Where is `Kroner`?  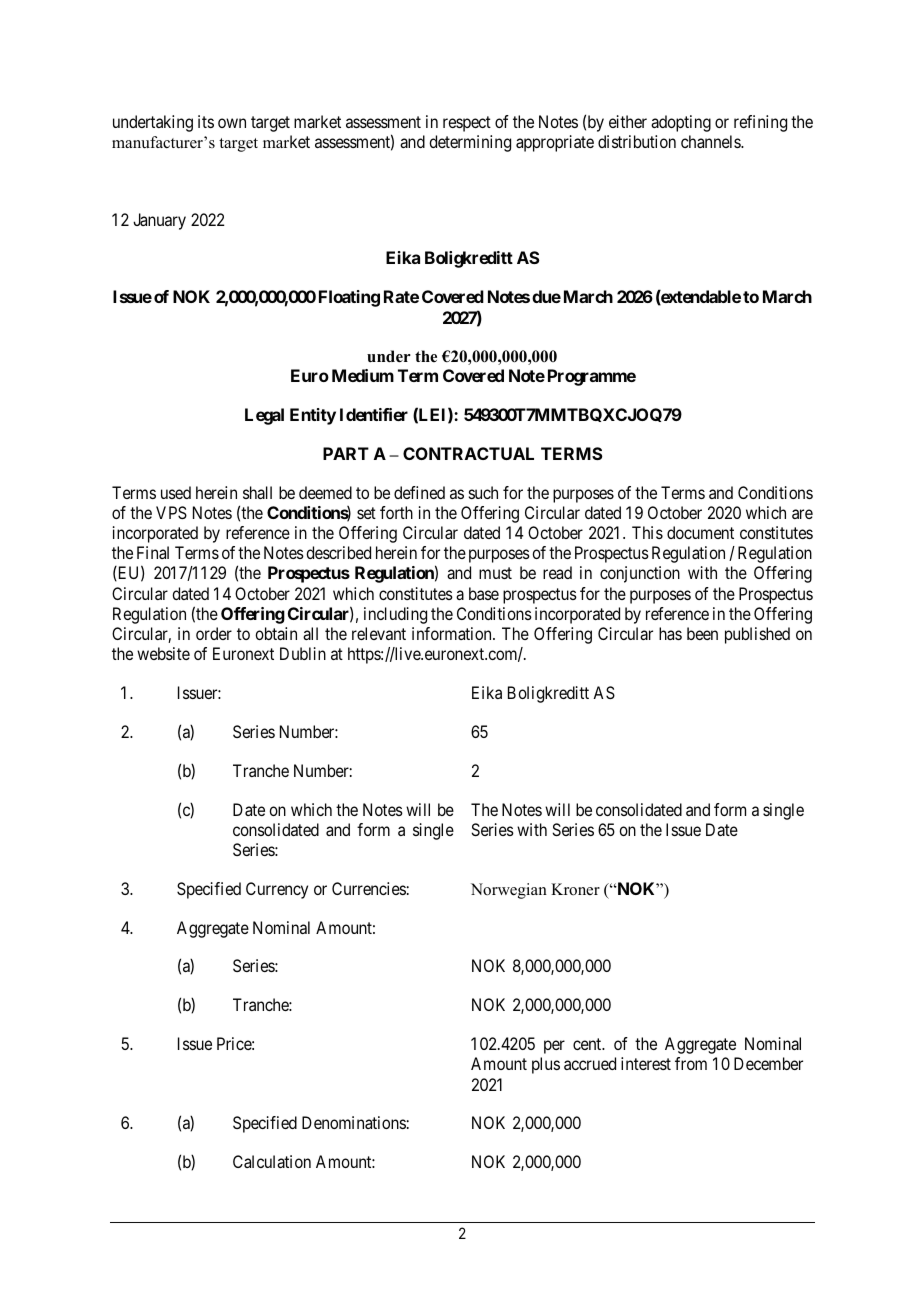 Kroner is located at coordinates (575, 889).
